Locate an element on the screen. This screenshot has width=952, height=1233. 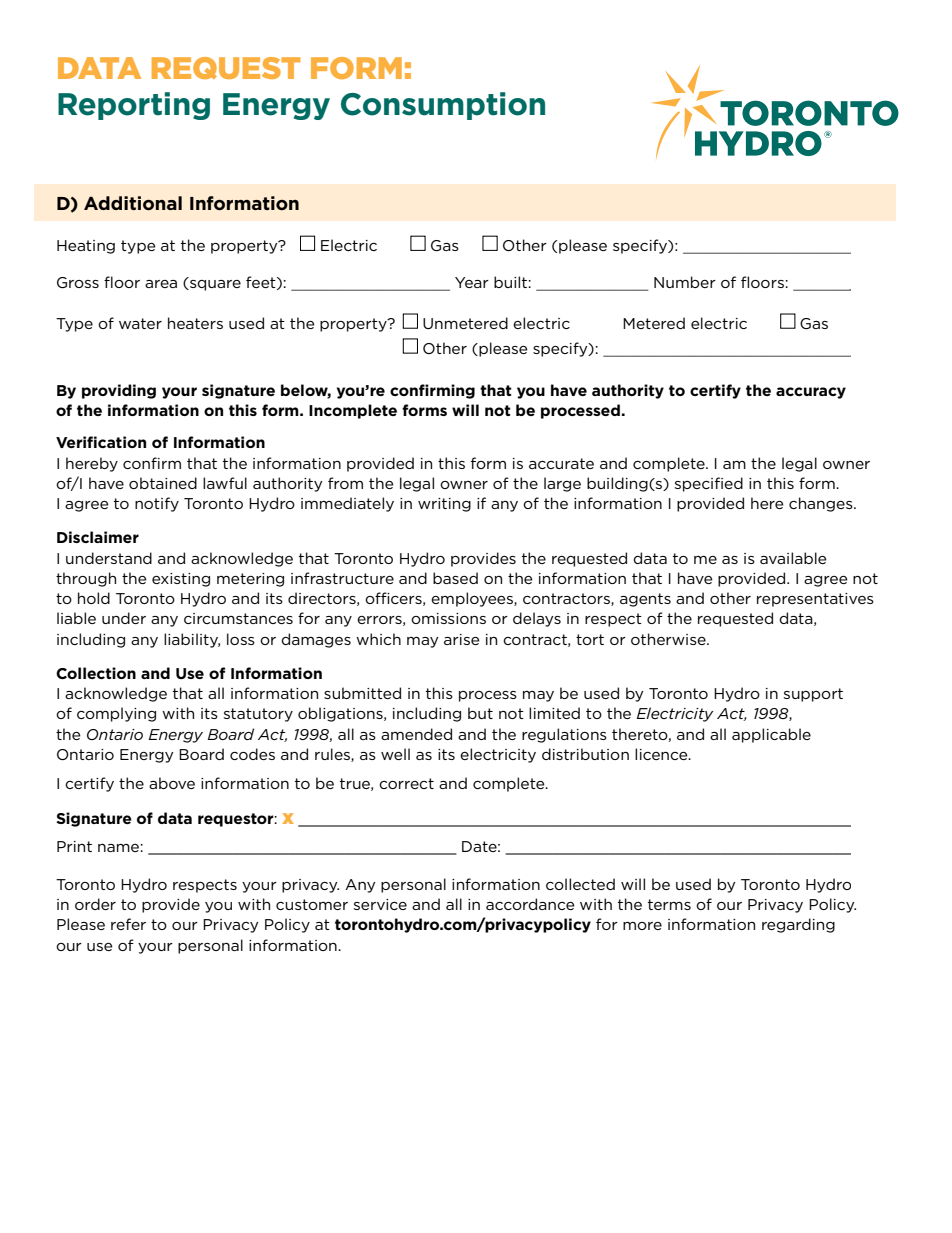
representatives is located at coordinates (815, 600).
